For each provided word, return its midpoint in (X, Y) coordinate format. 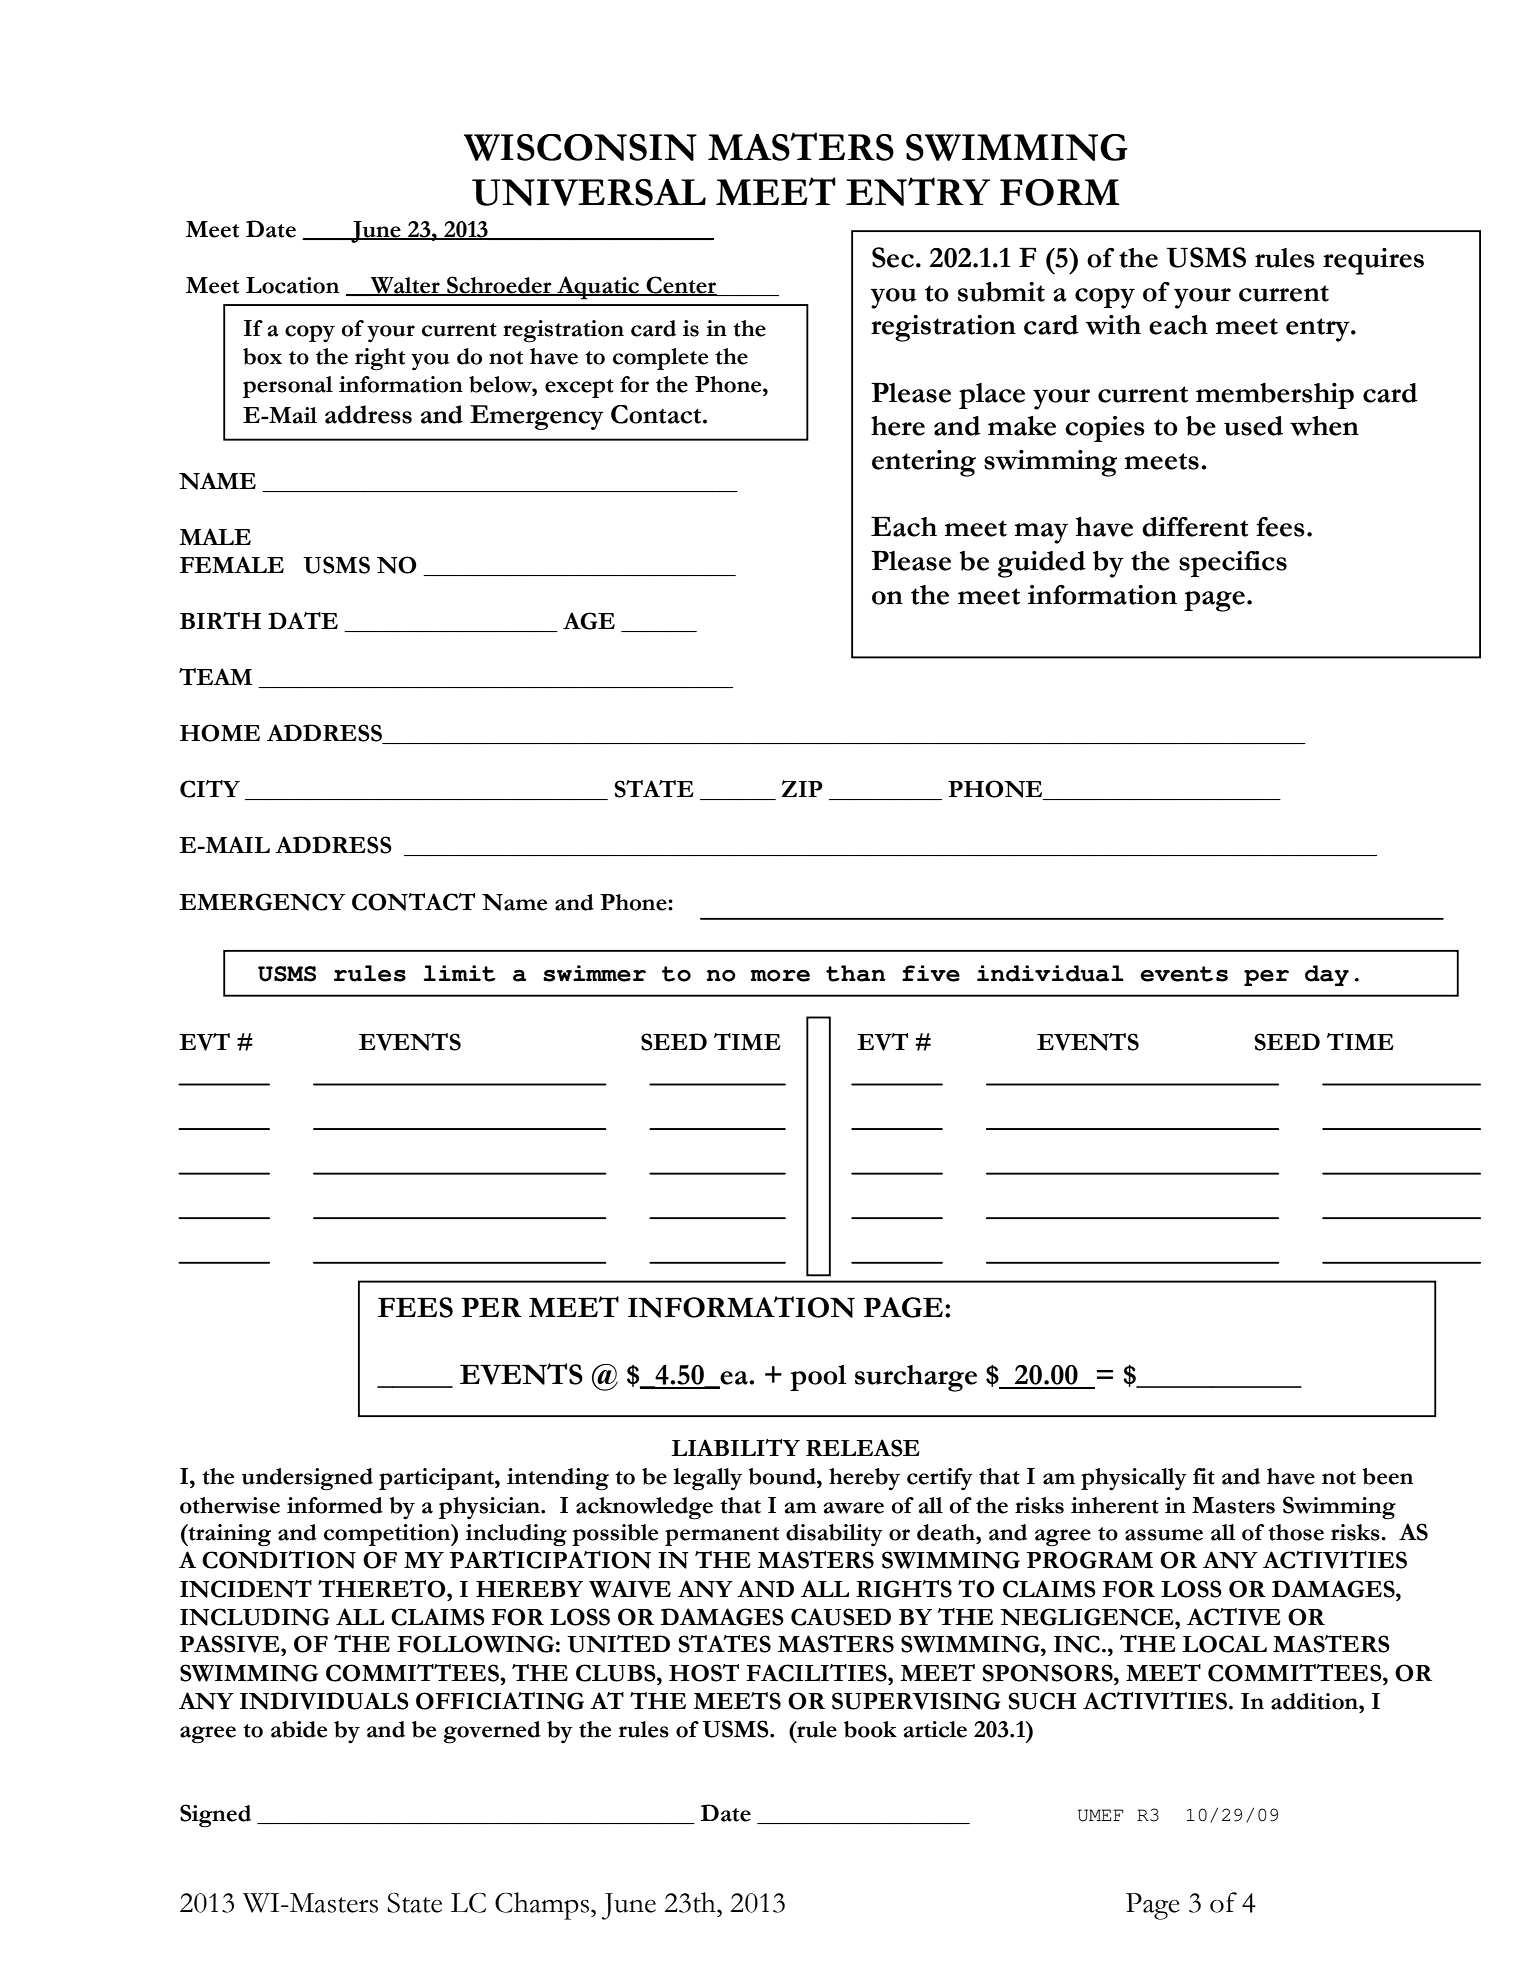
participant (437, 1479)
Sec (893, 257)
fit (1204, 1476)
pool (818, 1378)
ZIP (802, 788)
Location (292, 285)
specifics (1233, 564)
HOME (220, 733)
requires (1373, 261)
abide (299, 1729)
